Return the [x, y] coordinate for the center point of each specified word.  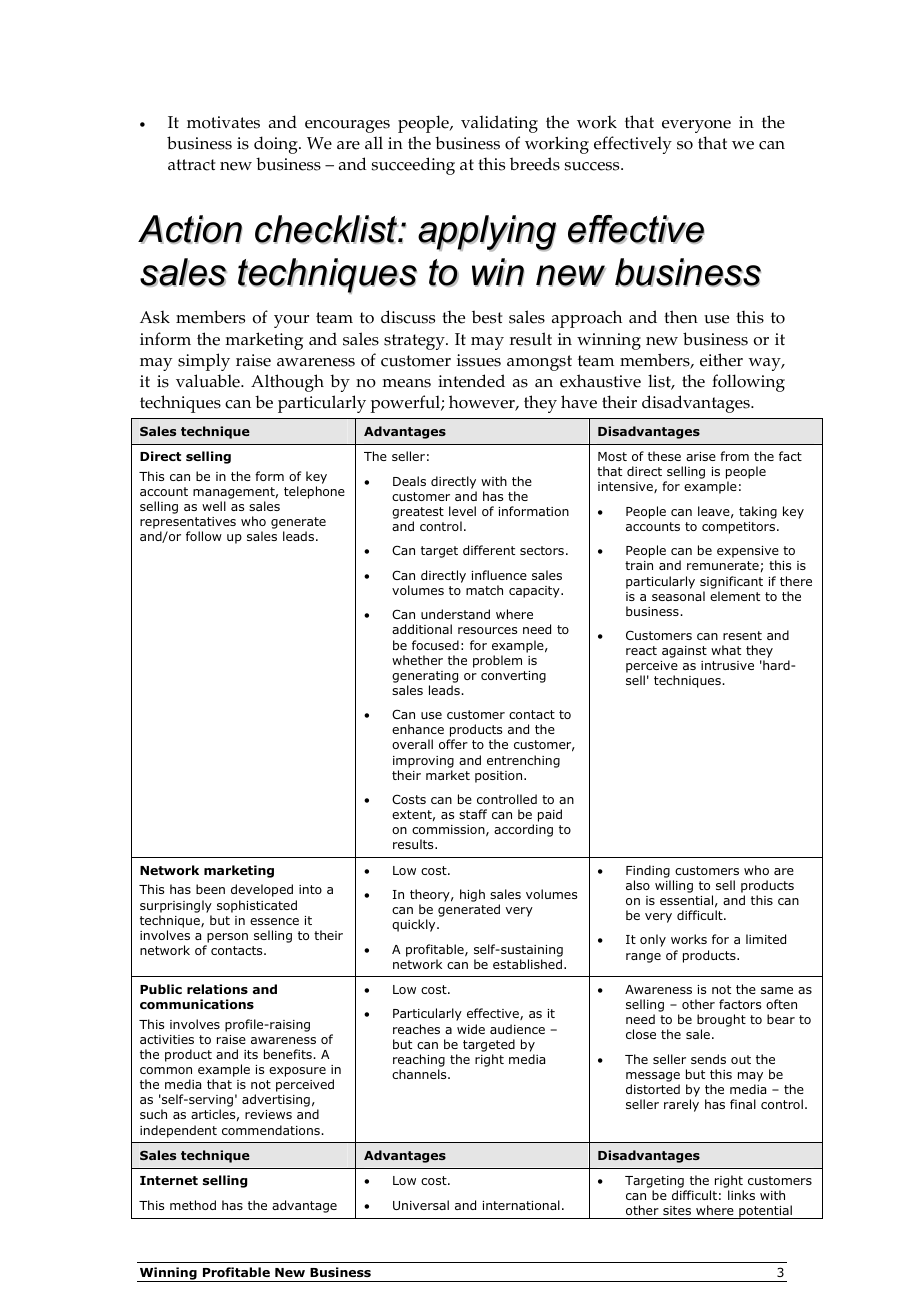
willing [674, 886]
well [214, 506]
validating [499, 124]
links [741, 1195]
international [521, 1205]
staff [473, 814]
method [193, 1205]
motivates [223, 122]
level [462, 511]
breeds [535, 164]
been [210, 889]
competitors [740, 528]
